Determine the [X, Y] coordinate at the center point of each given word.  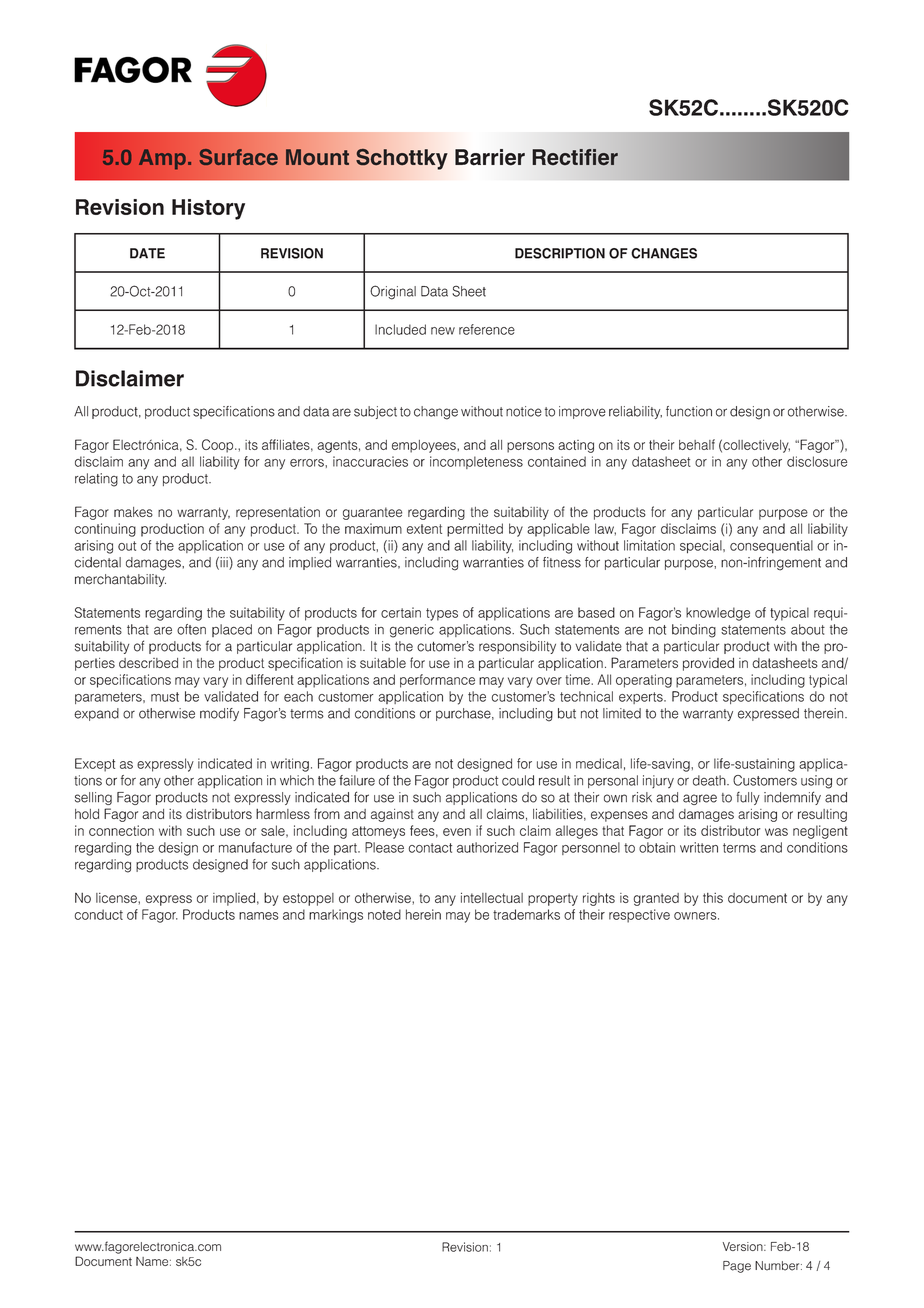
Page [737, 1267]
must [165, 697]
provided [708, 664]
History [208, 209]
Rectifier [575, 157]
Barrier [490, 157]
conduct [99, 914]
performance [437, 681]
